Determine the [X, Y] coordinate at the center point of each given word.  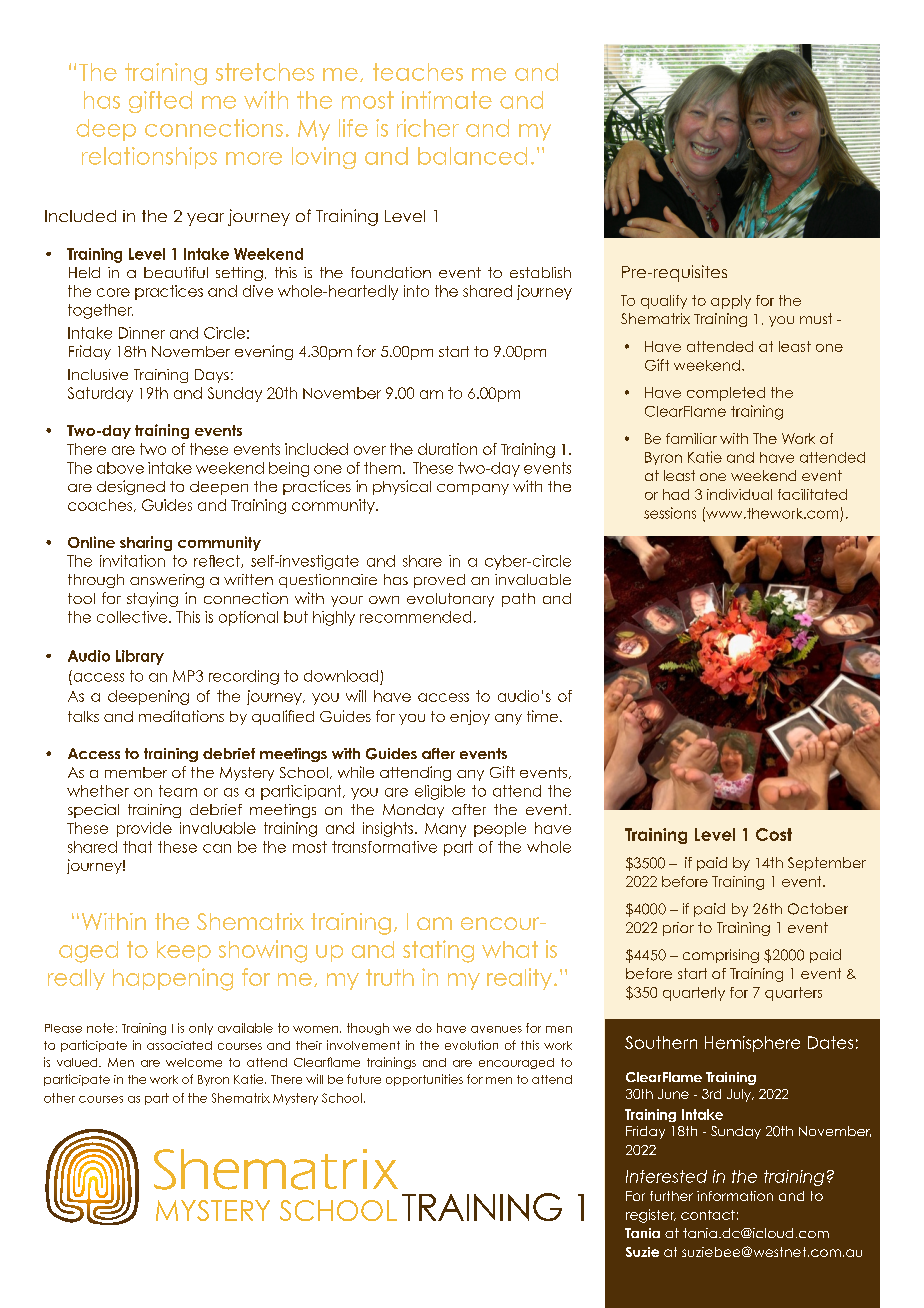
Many [445, 830]
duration [447, 449]
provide [144, 829]
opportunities [424, 1080]
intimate [447, 100]
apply [731, 302]
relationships [149, 158]
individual [739, 494]
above [120, 468]
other [59, 1098]
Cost [774, 834]
